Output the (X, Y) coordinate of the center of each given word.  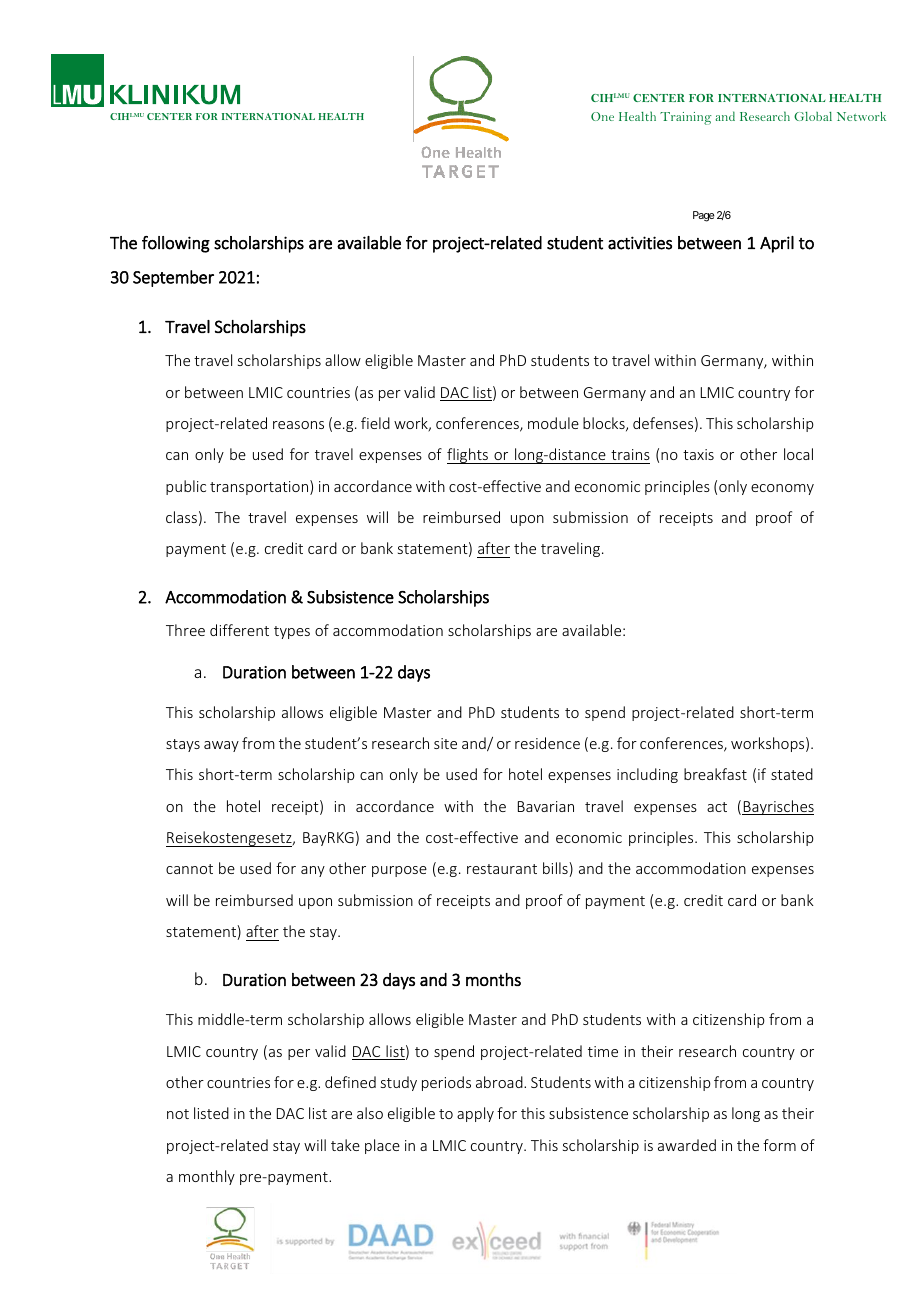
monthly (207, 1177)
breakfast (715, 774)
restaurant (502, 869)
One (602, 116)
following (176, 244)
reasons (298, 425)
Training (686, 118)
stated (792, 774)
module (553, 423)
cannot (189, 869)
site (445, 743)
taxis (698, 454)
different (239, 630)
